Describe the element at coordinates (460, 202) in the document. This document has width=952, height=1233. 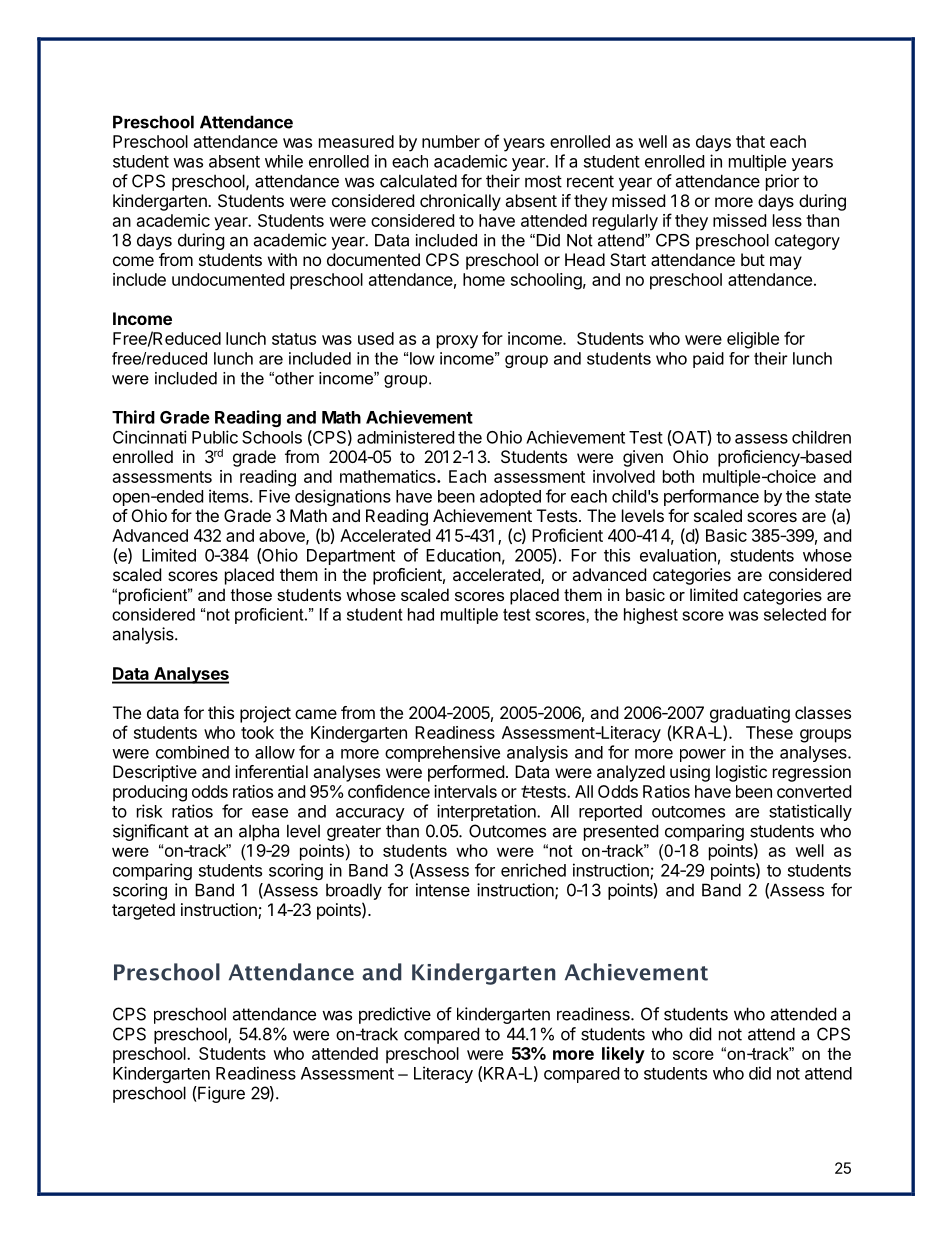
I see `chronically` at that location.
